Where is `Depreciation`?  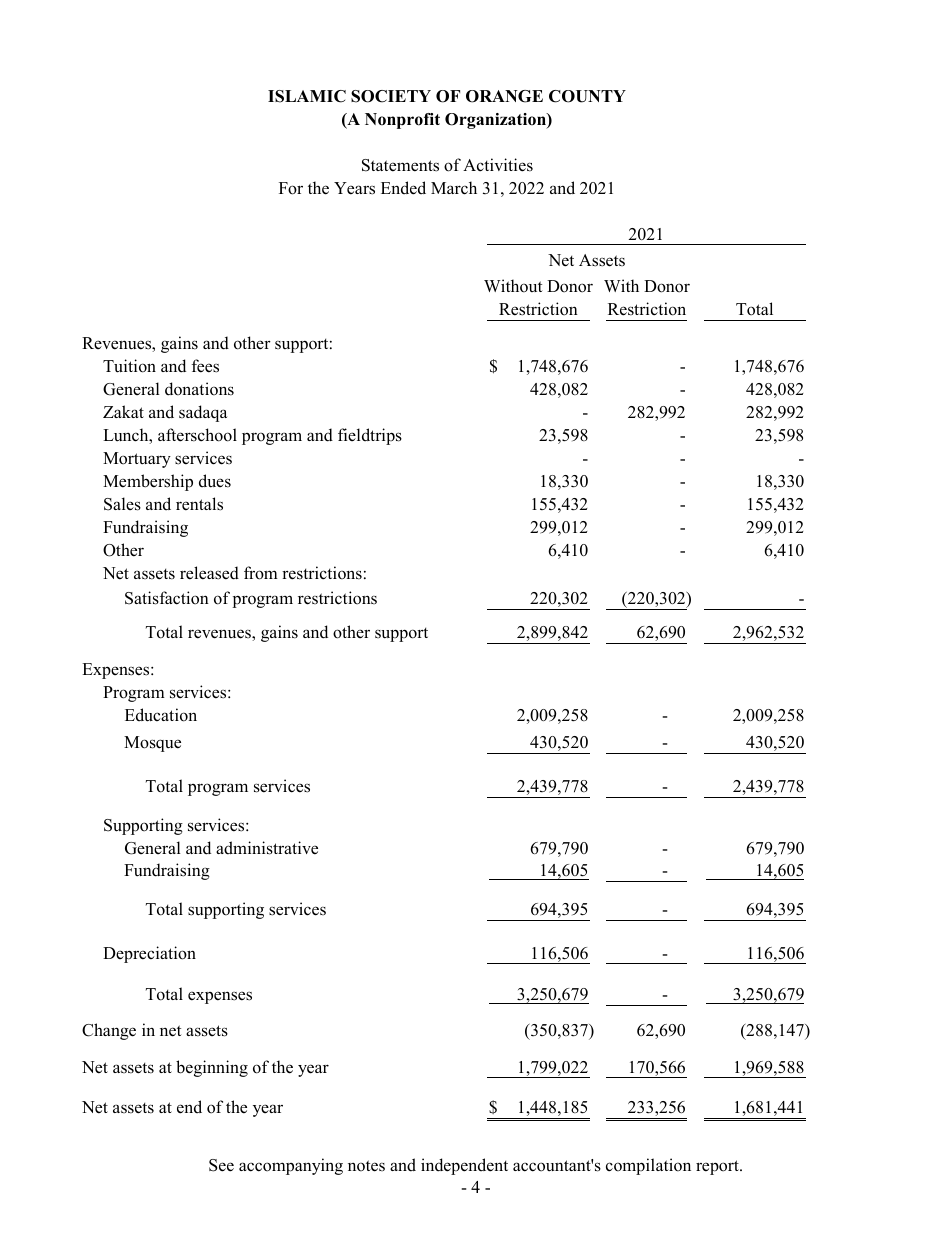 Depreciation is located at coordinates (149, 954).
